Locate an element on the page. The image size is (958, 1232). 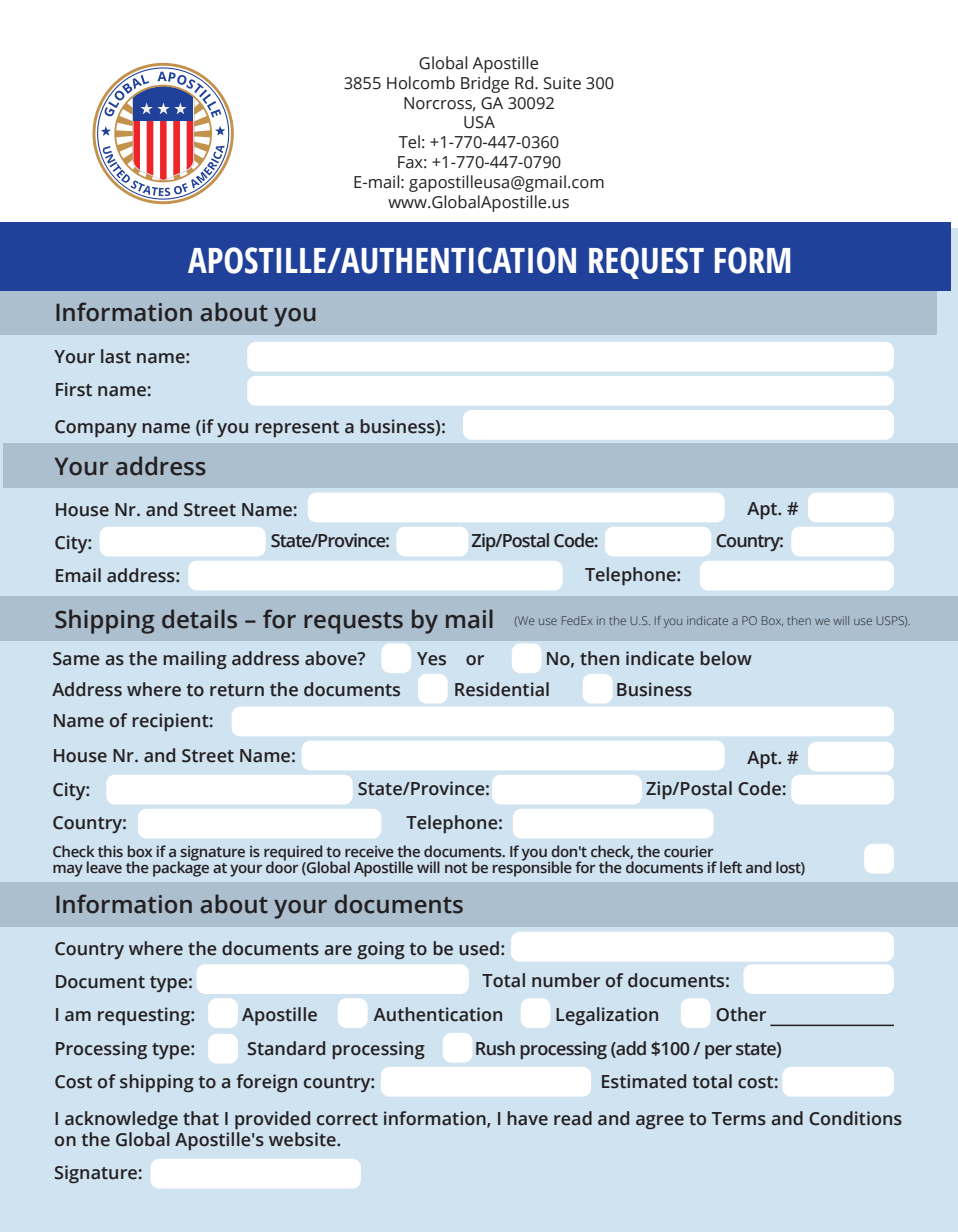
have is located at coordinates (527, 1118).
